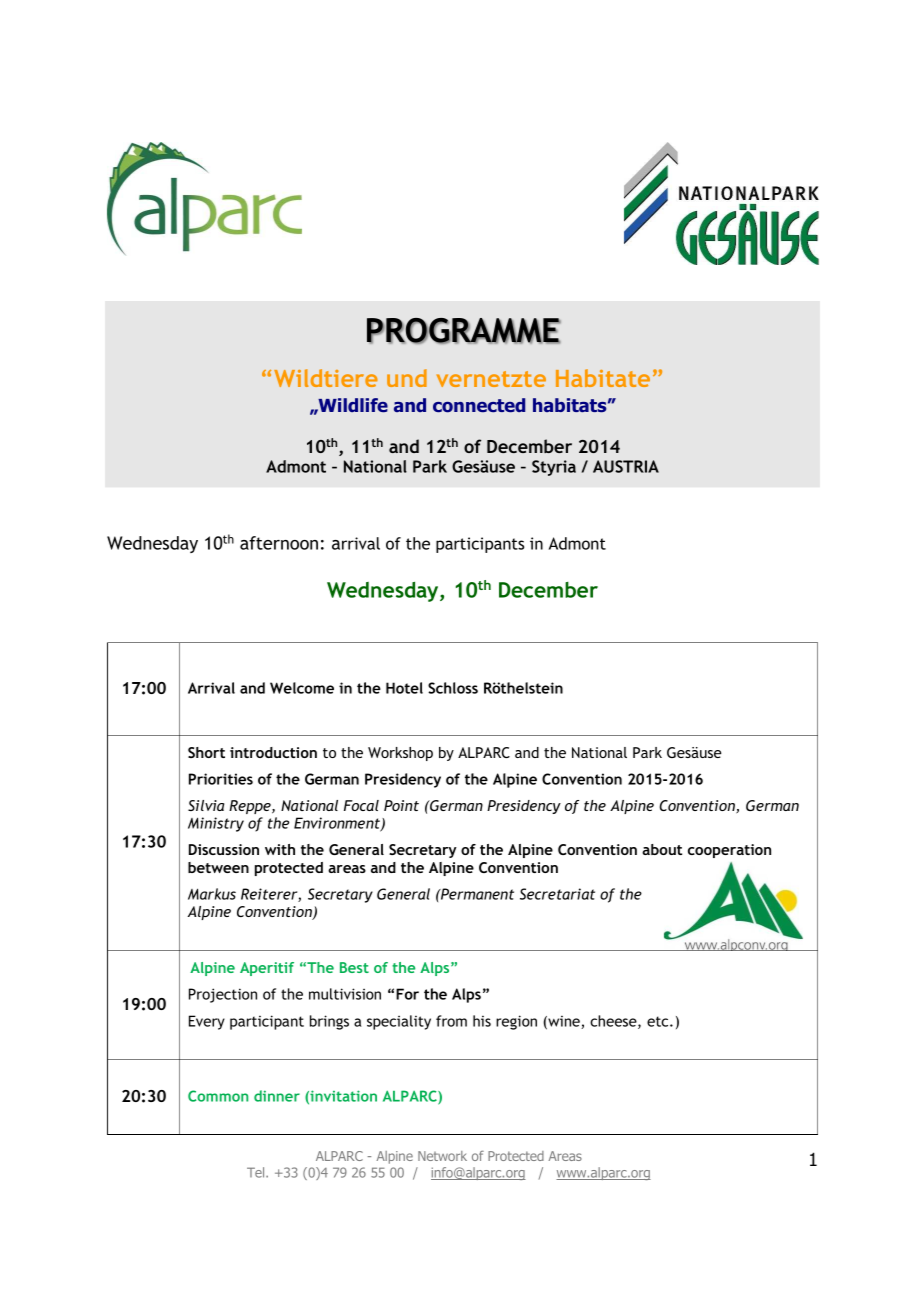 This image has height=1308, width=924. Describe the element at coordinates (659, 1021) in the image. I see `etc` at that location.
